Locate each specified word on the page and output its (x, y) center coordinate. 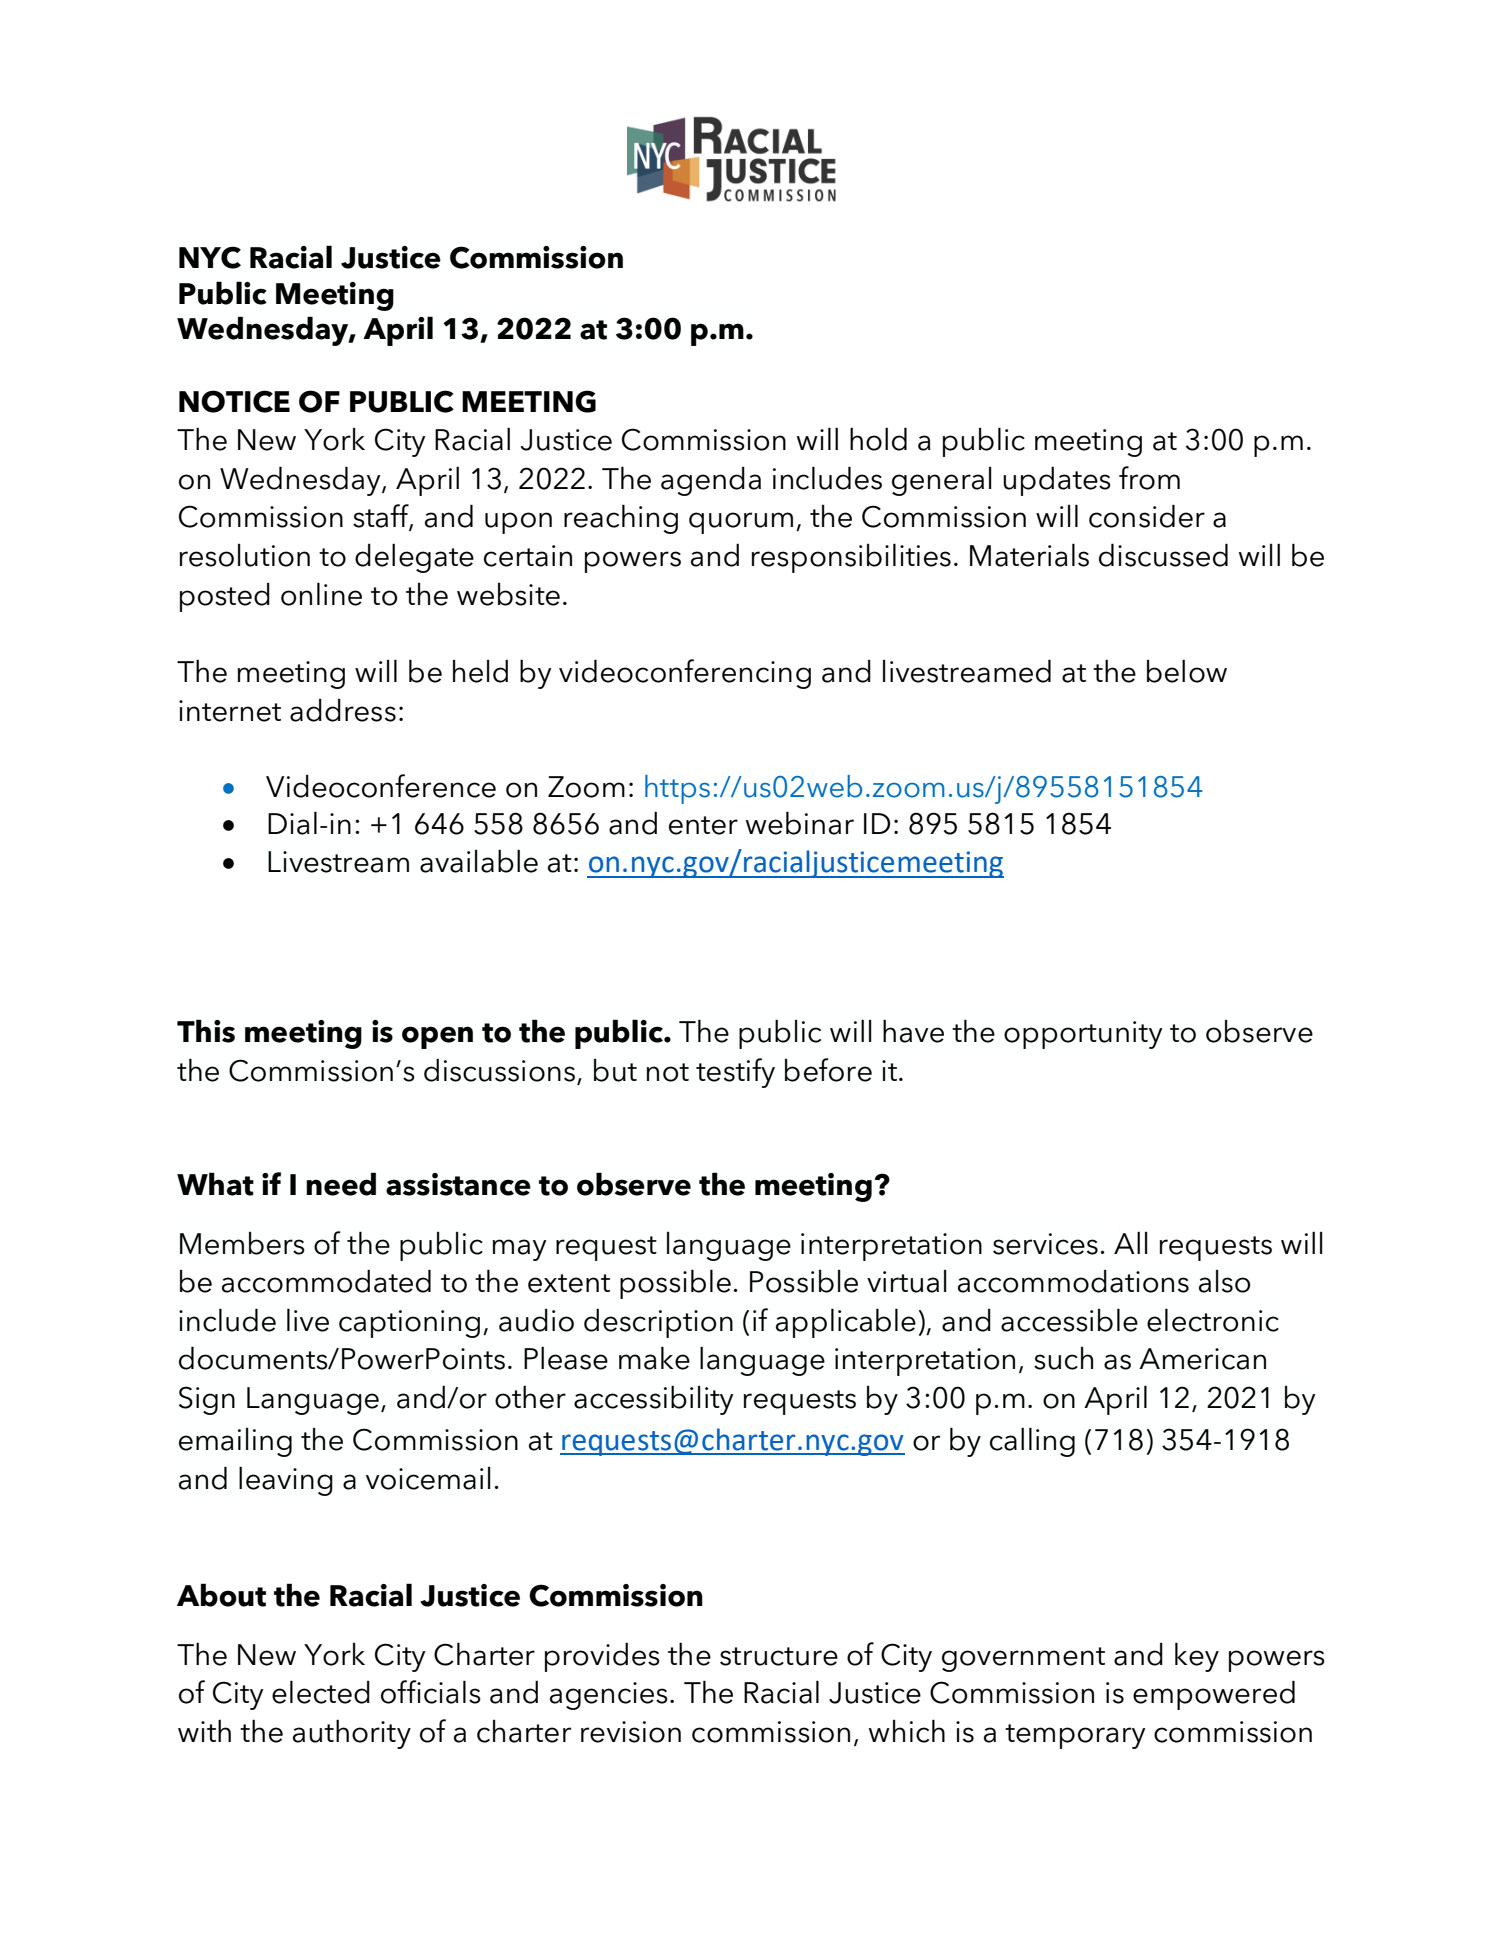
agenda (711, 481)
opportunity (1083, 1035)
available (479, 861)
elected (321, 1692)
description (658, 1323)
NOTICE (234, 401)
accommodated (326, 1281)
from (1149, 478)
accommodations (1073, 1281)
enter (703, 825)
